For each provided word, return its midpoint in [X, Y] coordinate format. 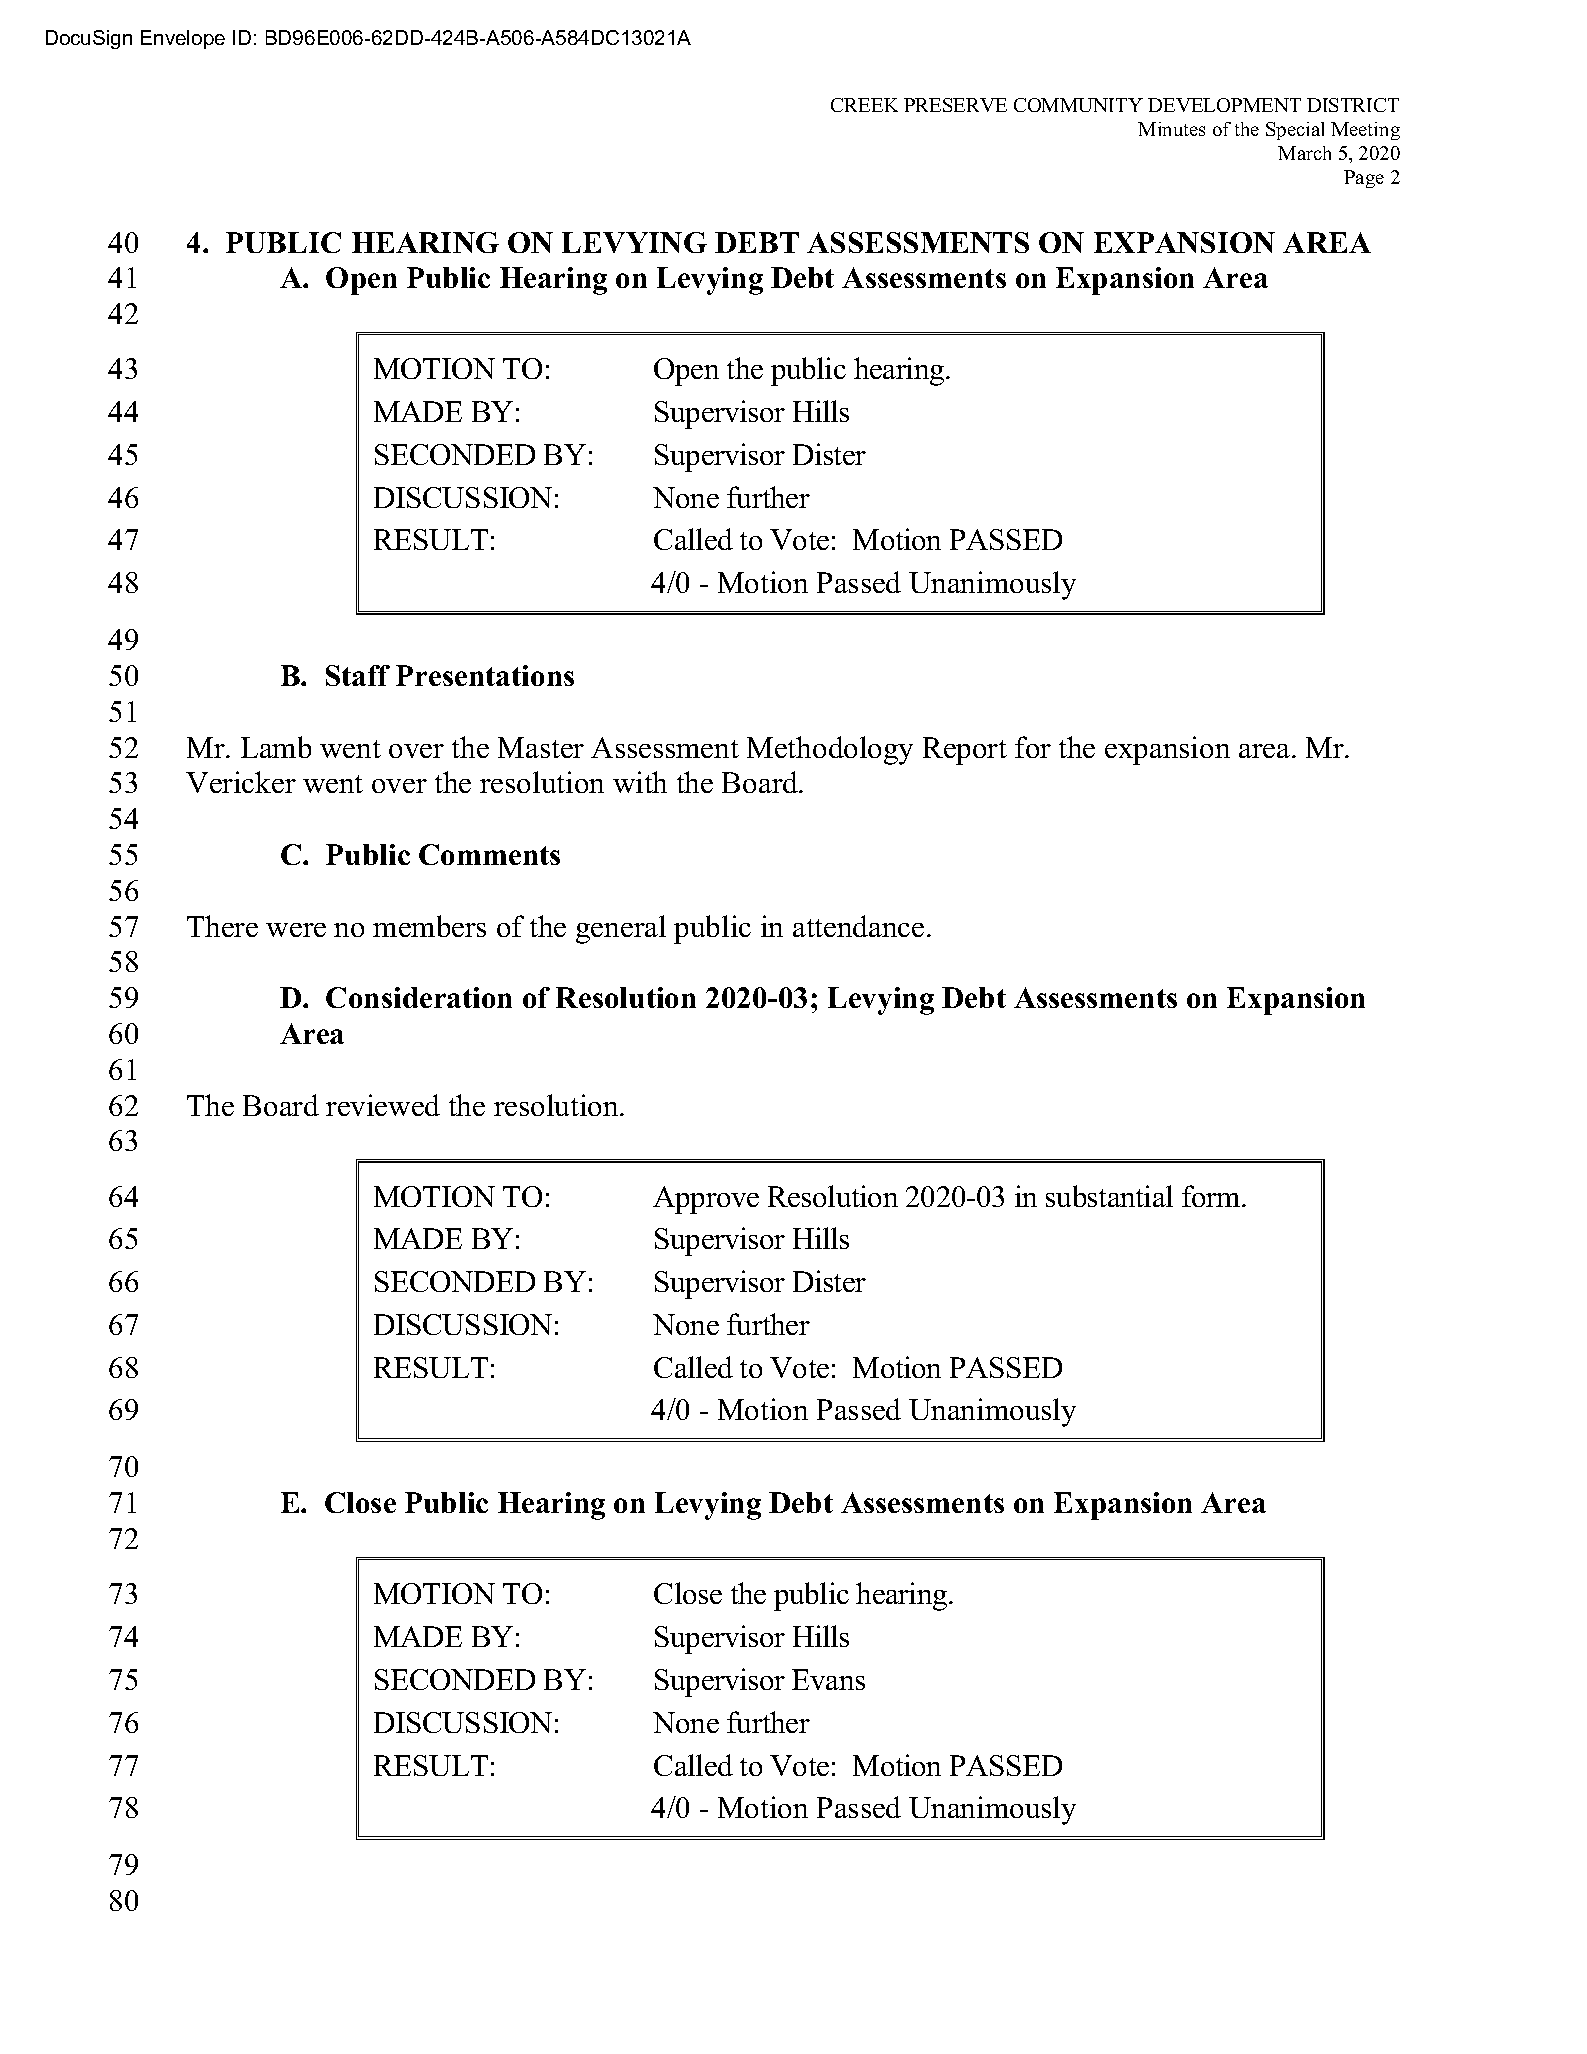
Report [965, 751]
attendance [858, 926]
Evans [828, 1679]
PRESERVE [955, 105]
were [296, 930]
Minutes [1171, 129]
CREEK [864, 105]
